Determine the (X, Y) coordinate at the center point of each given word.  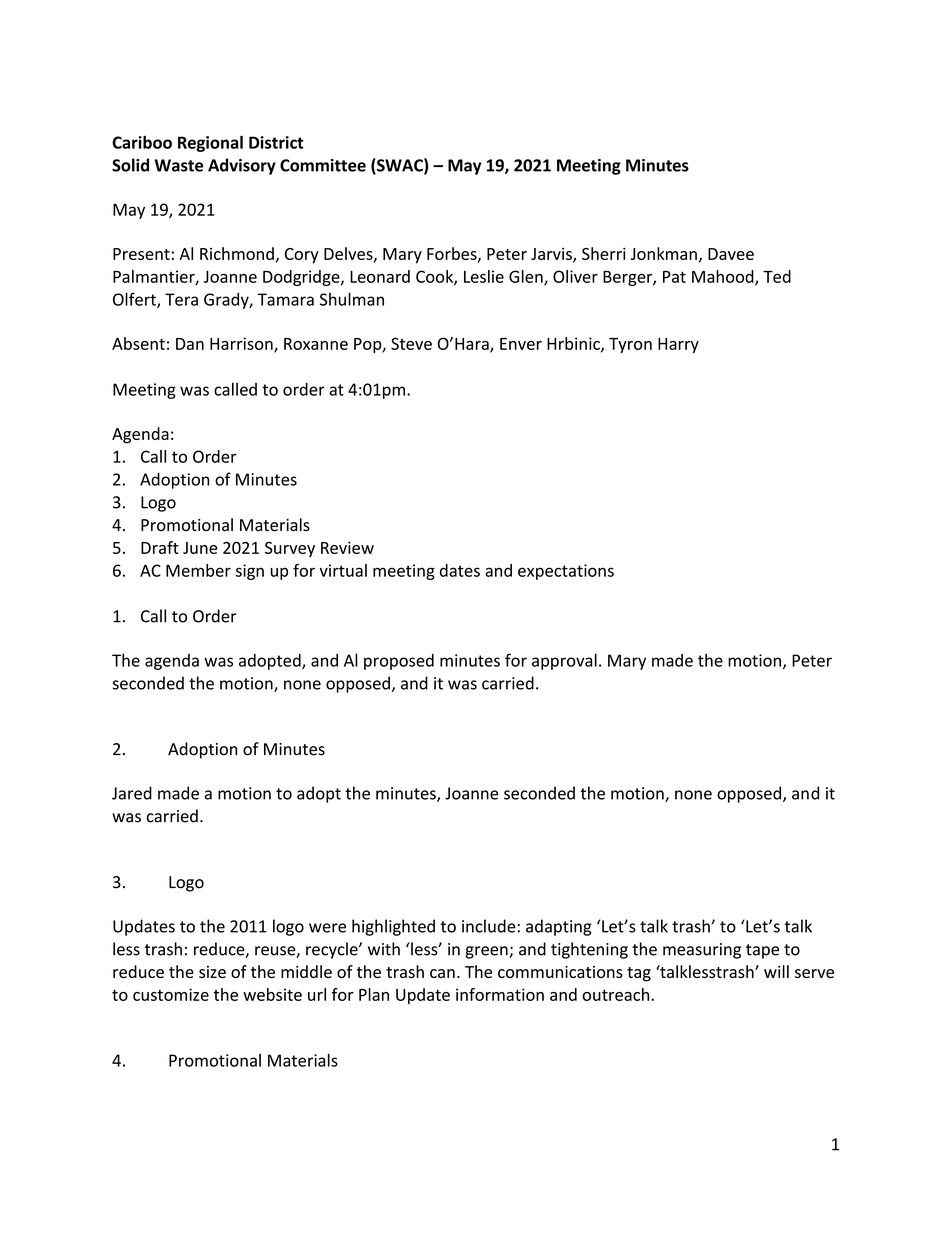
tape (762, 951)
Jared (132, 793)
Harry (678, 345)
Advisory (242, 166)
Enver (521, 344)
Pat (674, 277)
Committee (323, 165)
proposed (399, 662)
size (212, 972)
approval (564, 661)
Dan (190, 344)
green (487, 952)
